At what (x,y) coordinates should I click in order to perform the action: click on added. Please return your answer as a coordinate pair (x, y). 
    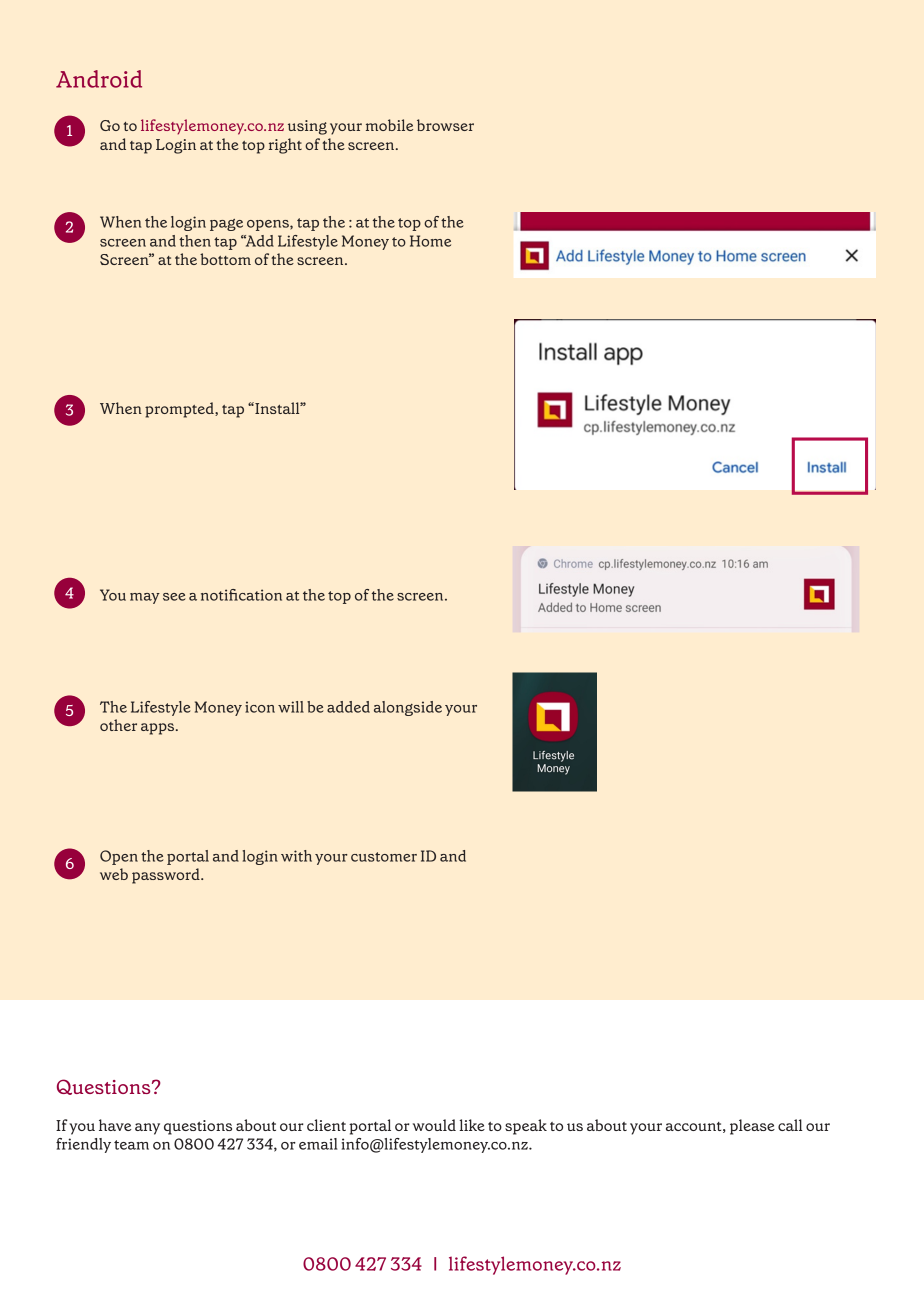
    Looking at the image, I should click on (348, 707).
